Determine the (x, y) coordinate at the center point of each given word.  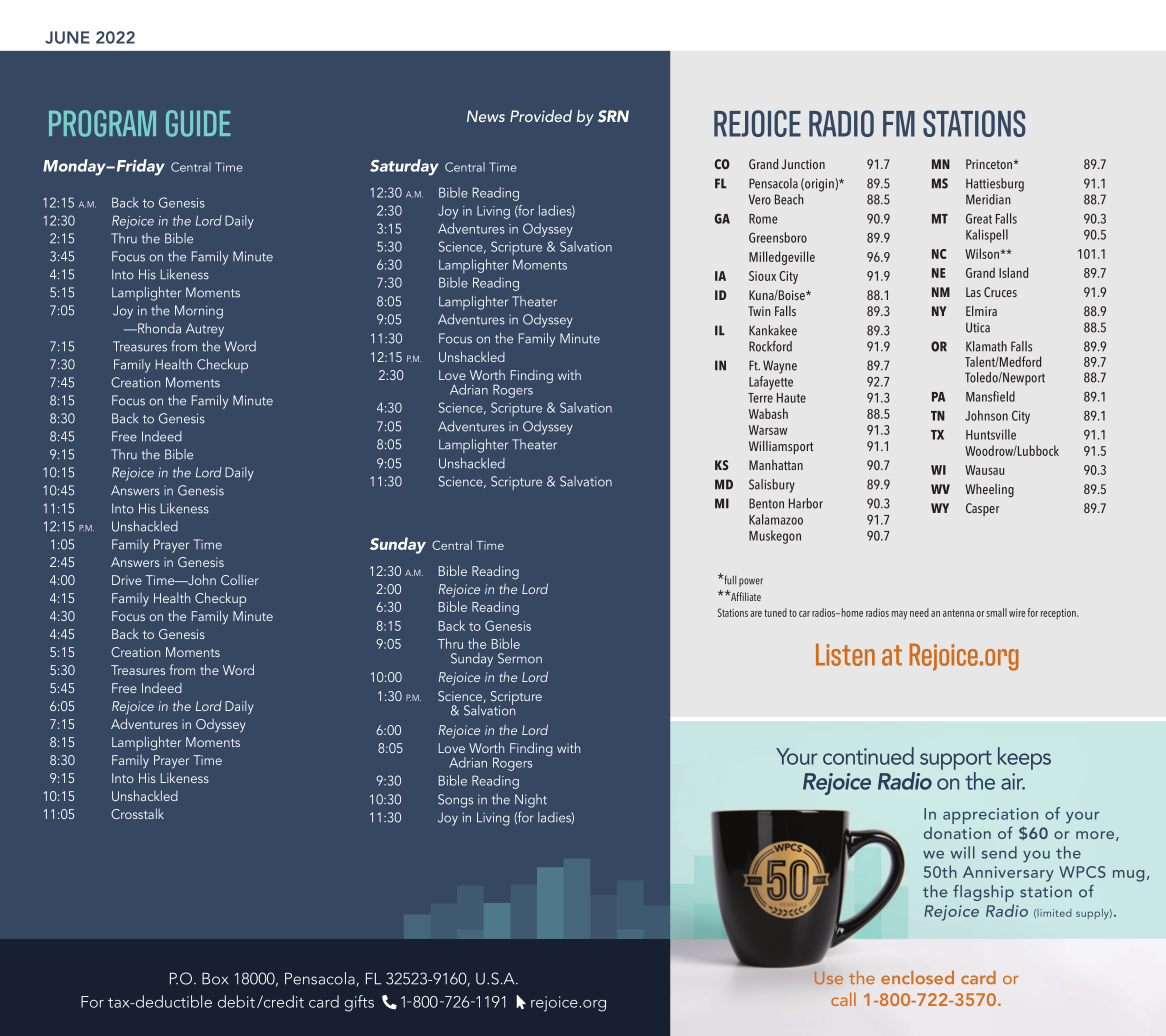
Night (531, 801)
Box (215, 979)
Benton (766, 503)
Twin (759, 311)
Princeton (990, 164)
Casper (982, 509)
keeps (1024, 758)
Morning (199, 312)
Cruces (1000, 292)
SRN (613, 116)
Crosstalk (137, 813)
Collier (240, 580)
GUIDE (198, 123)
